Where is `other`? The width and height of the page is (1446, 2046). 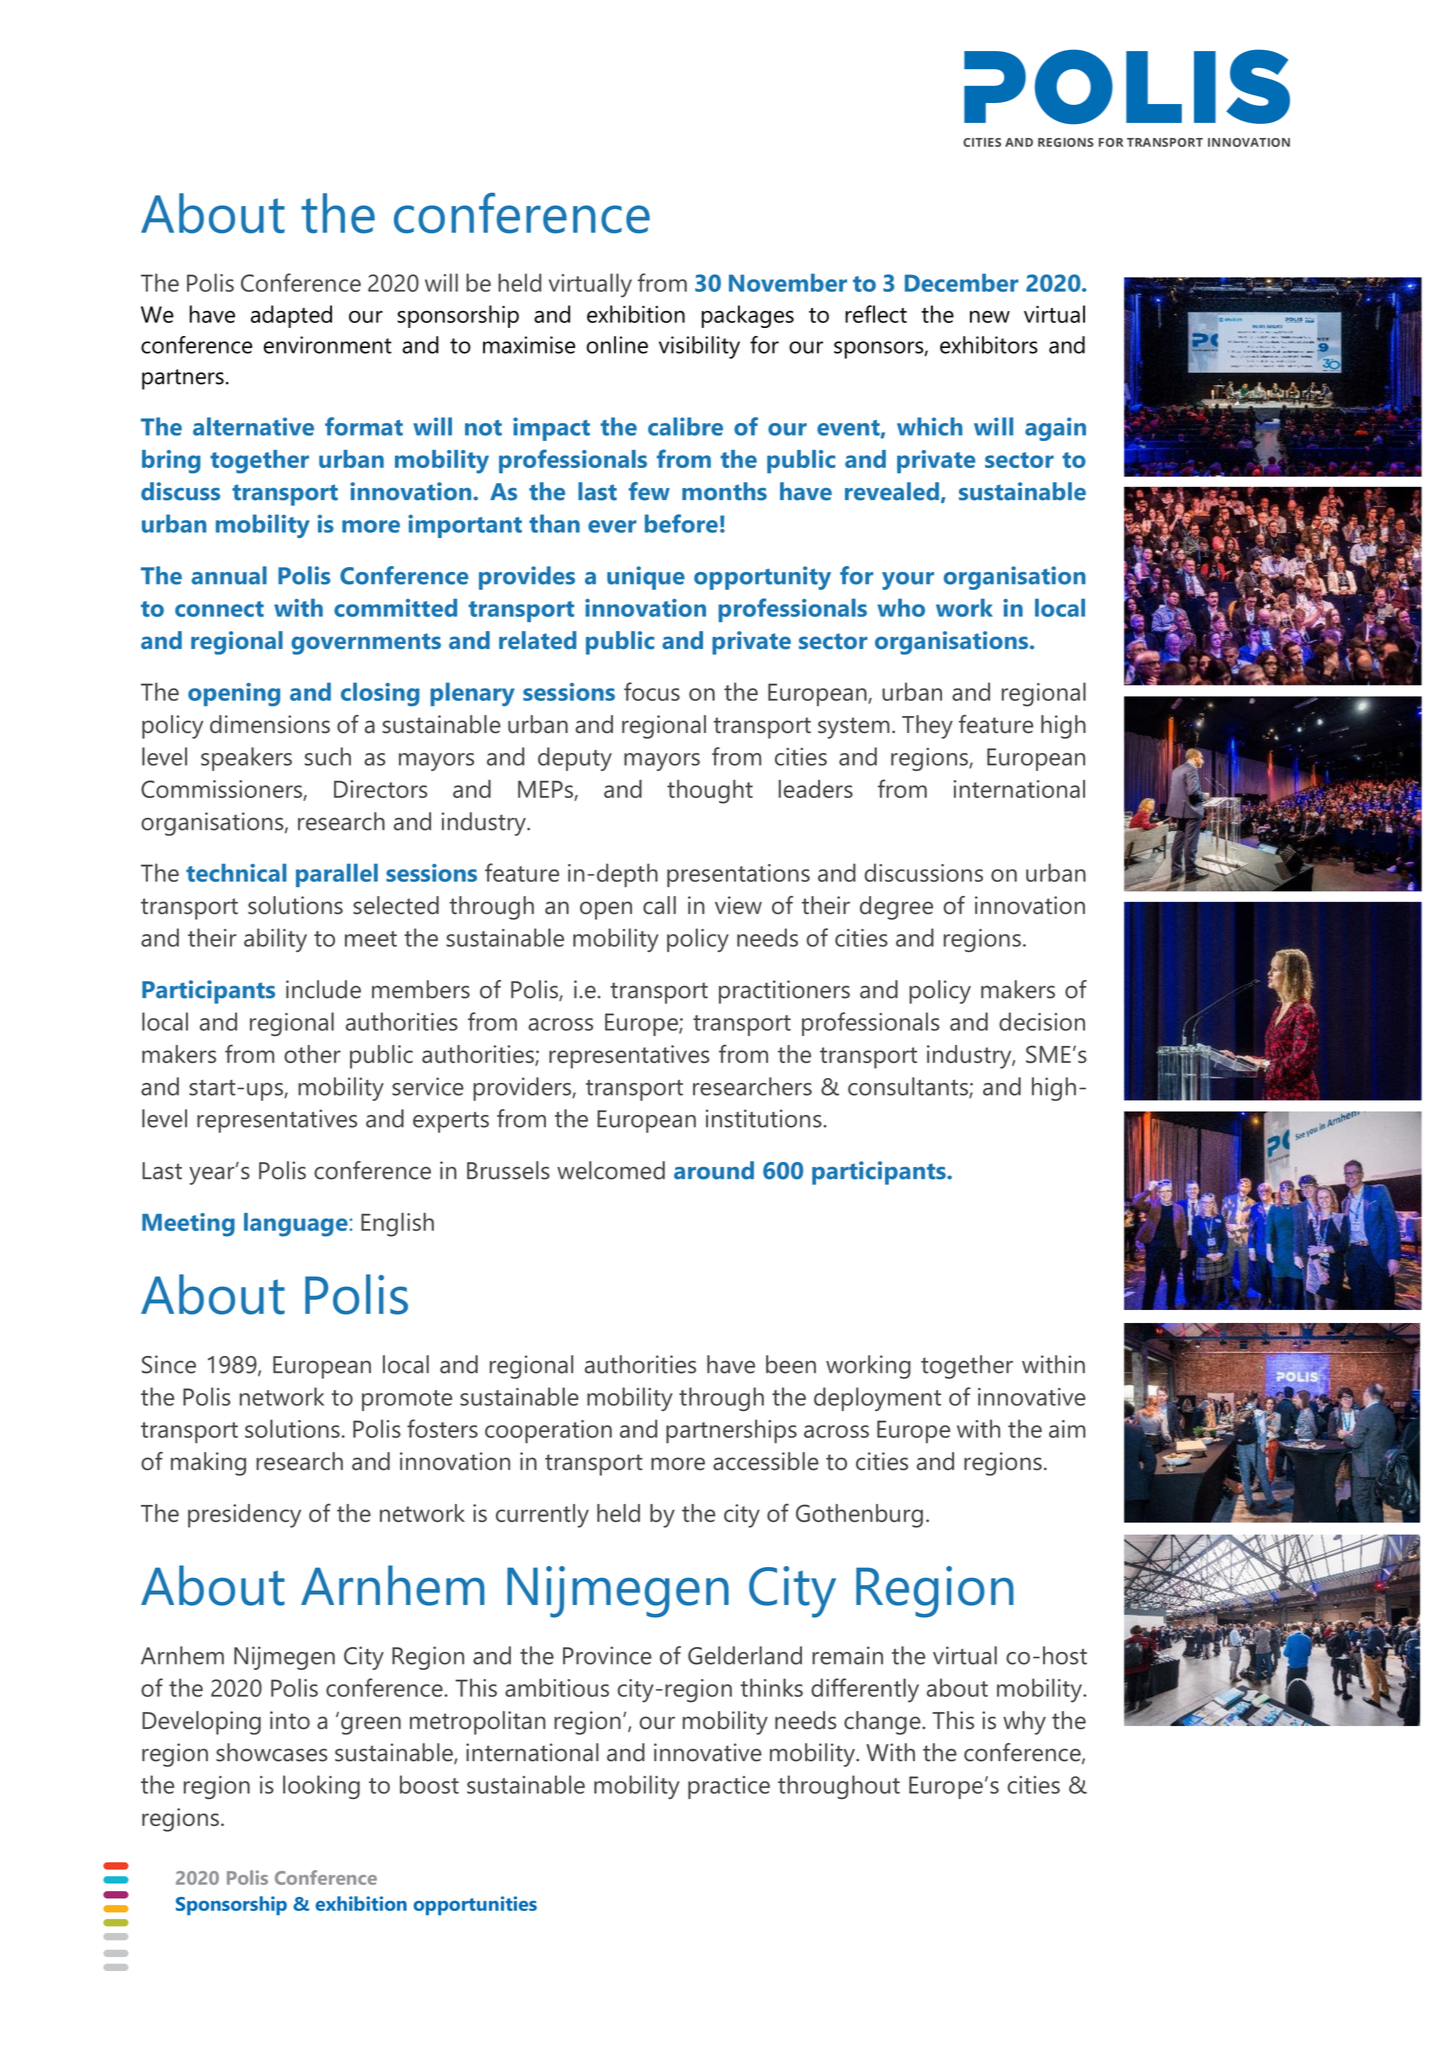 other is located at coordinates (312, 1054).
